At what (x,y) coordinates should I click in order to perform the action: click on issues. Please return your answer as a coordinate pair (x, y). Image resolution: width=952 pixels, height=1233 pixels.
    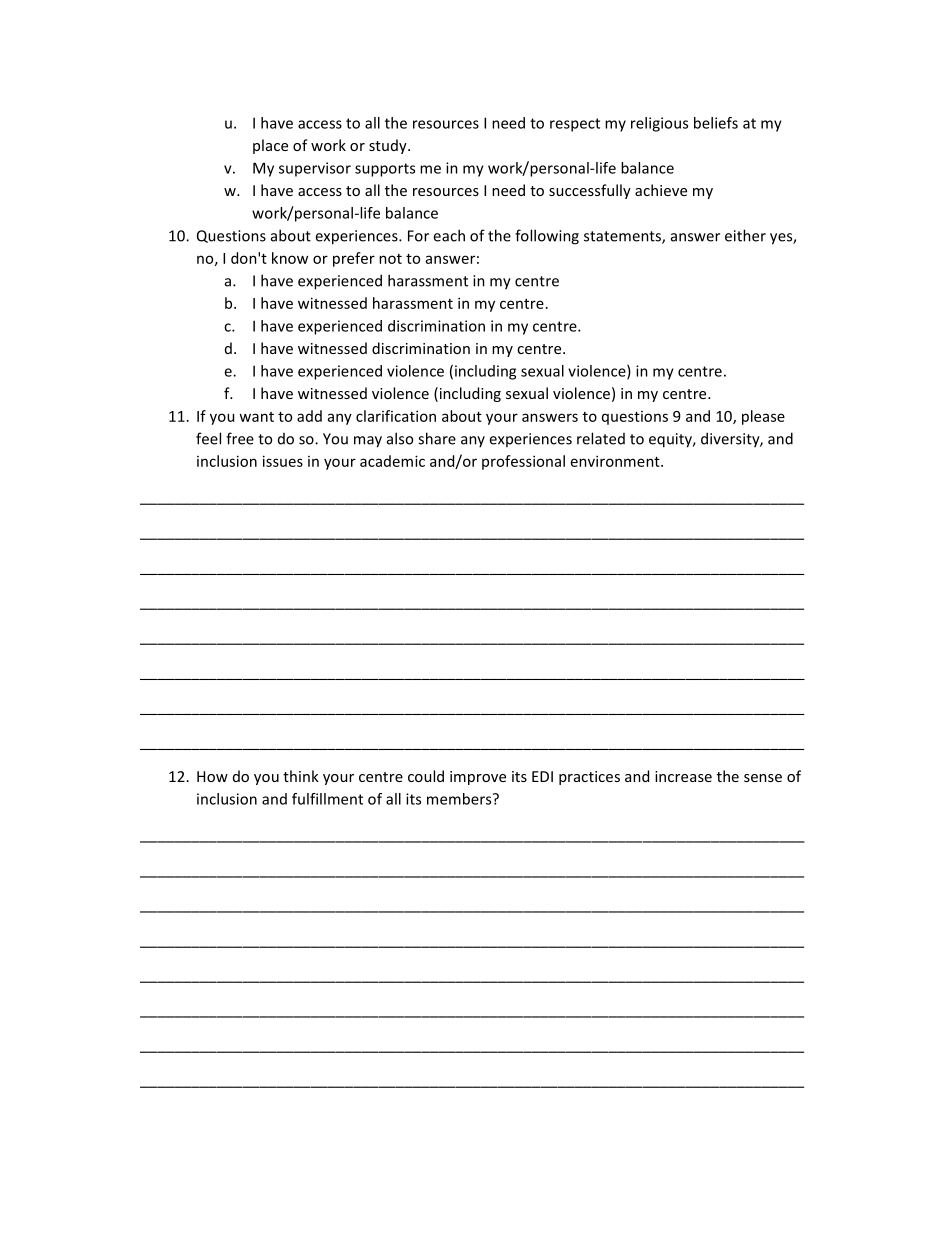
    Looking at the image, I should click on (283, 461).
